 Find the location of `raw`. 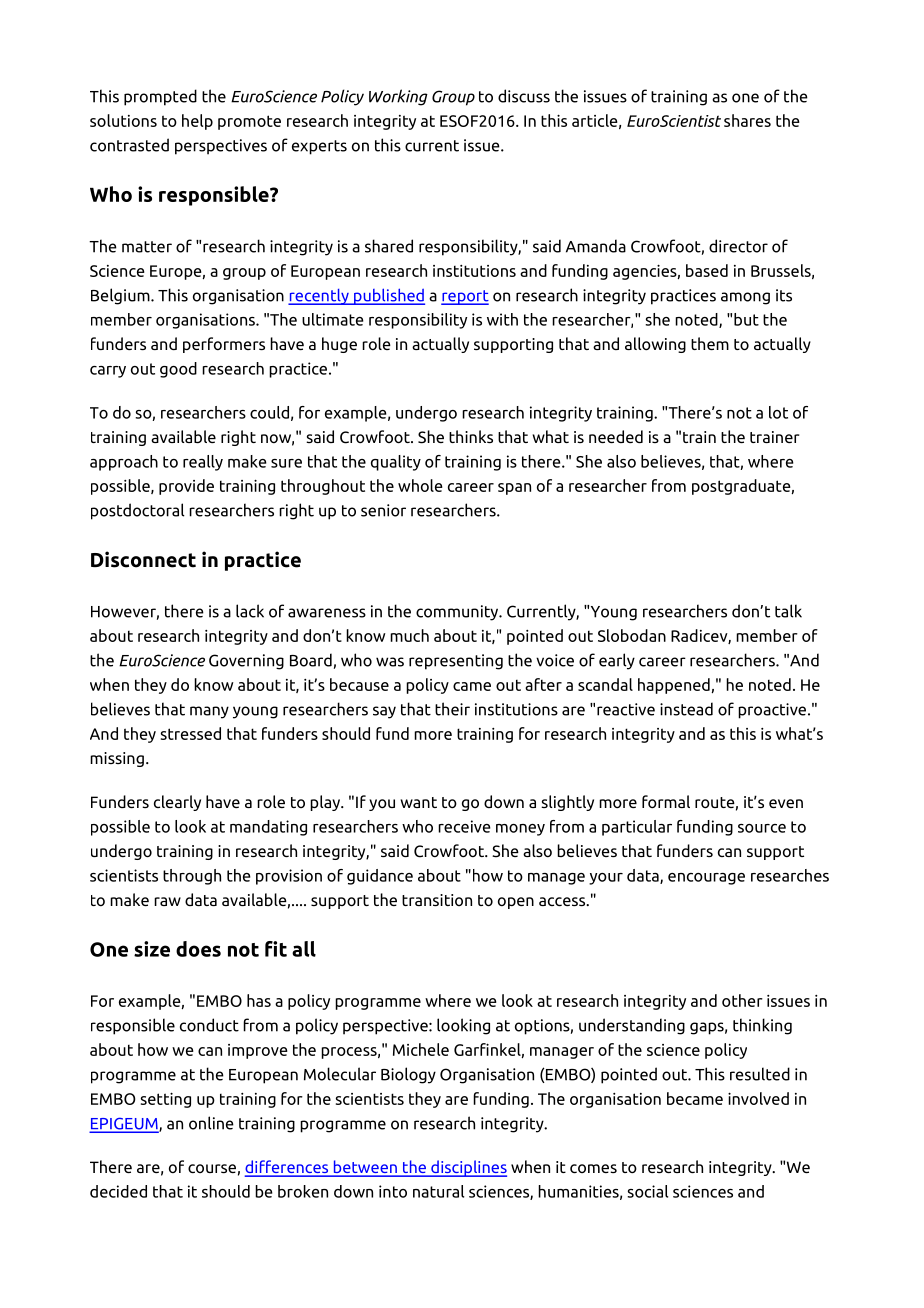

raw is located at coordinates (167, 901).
